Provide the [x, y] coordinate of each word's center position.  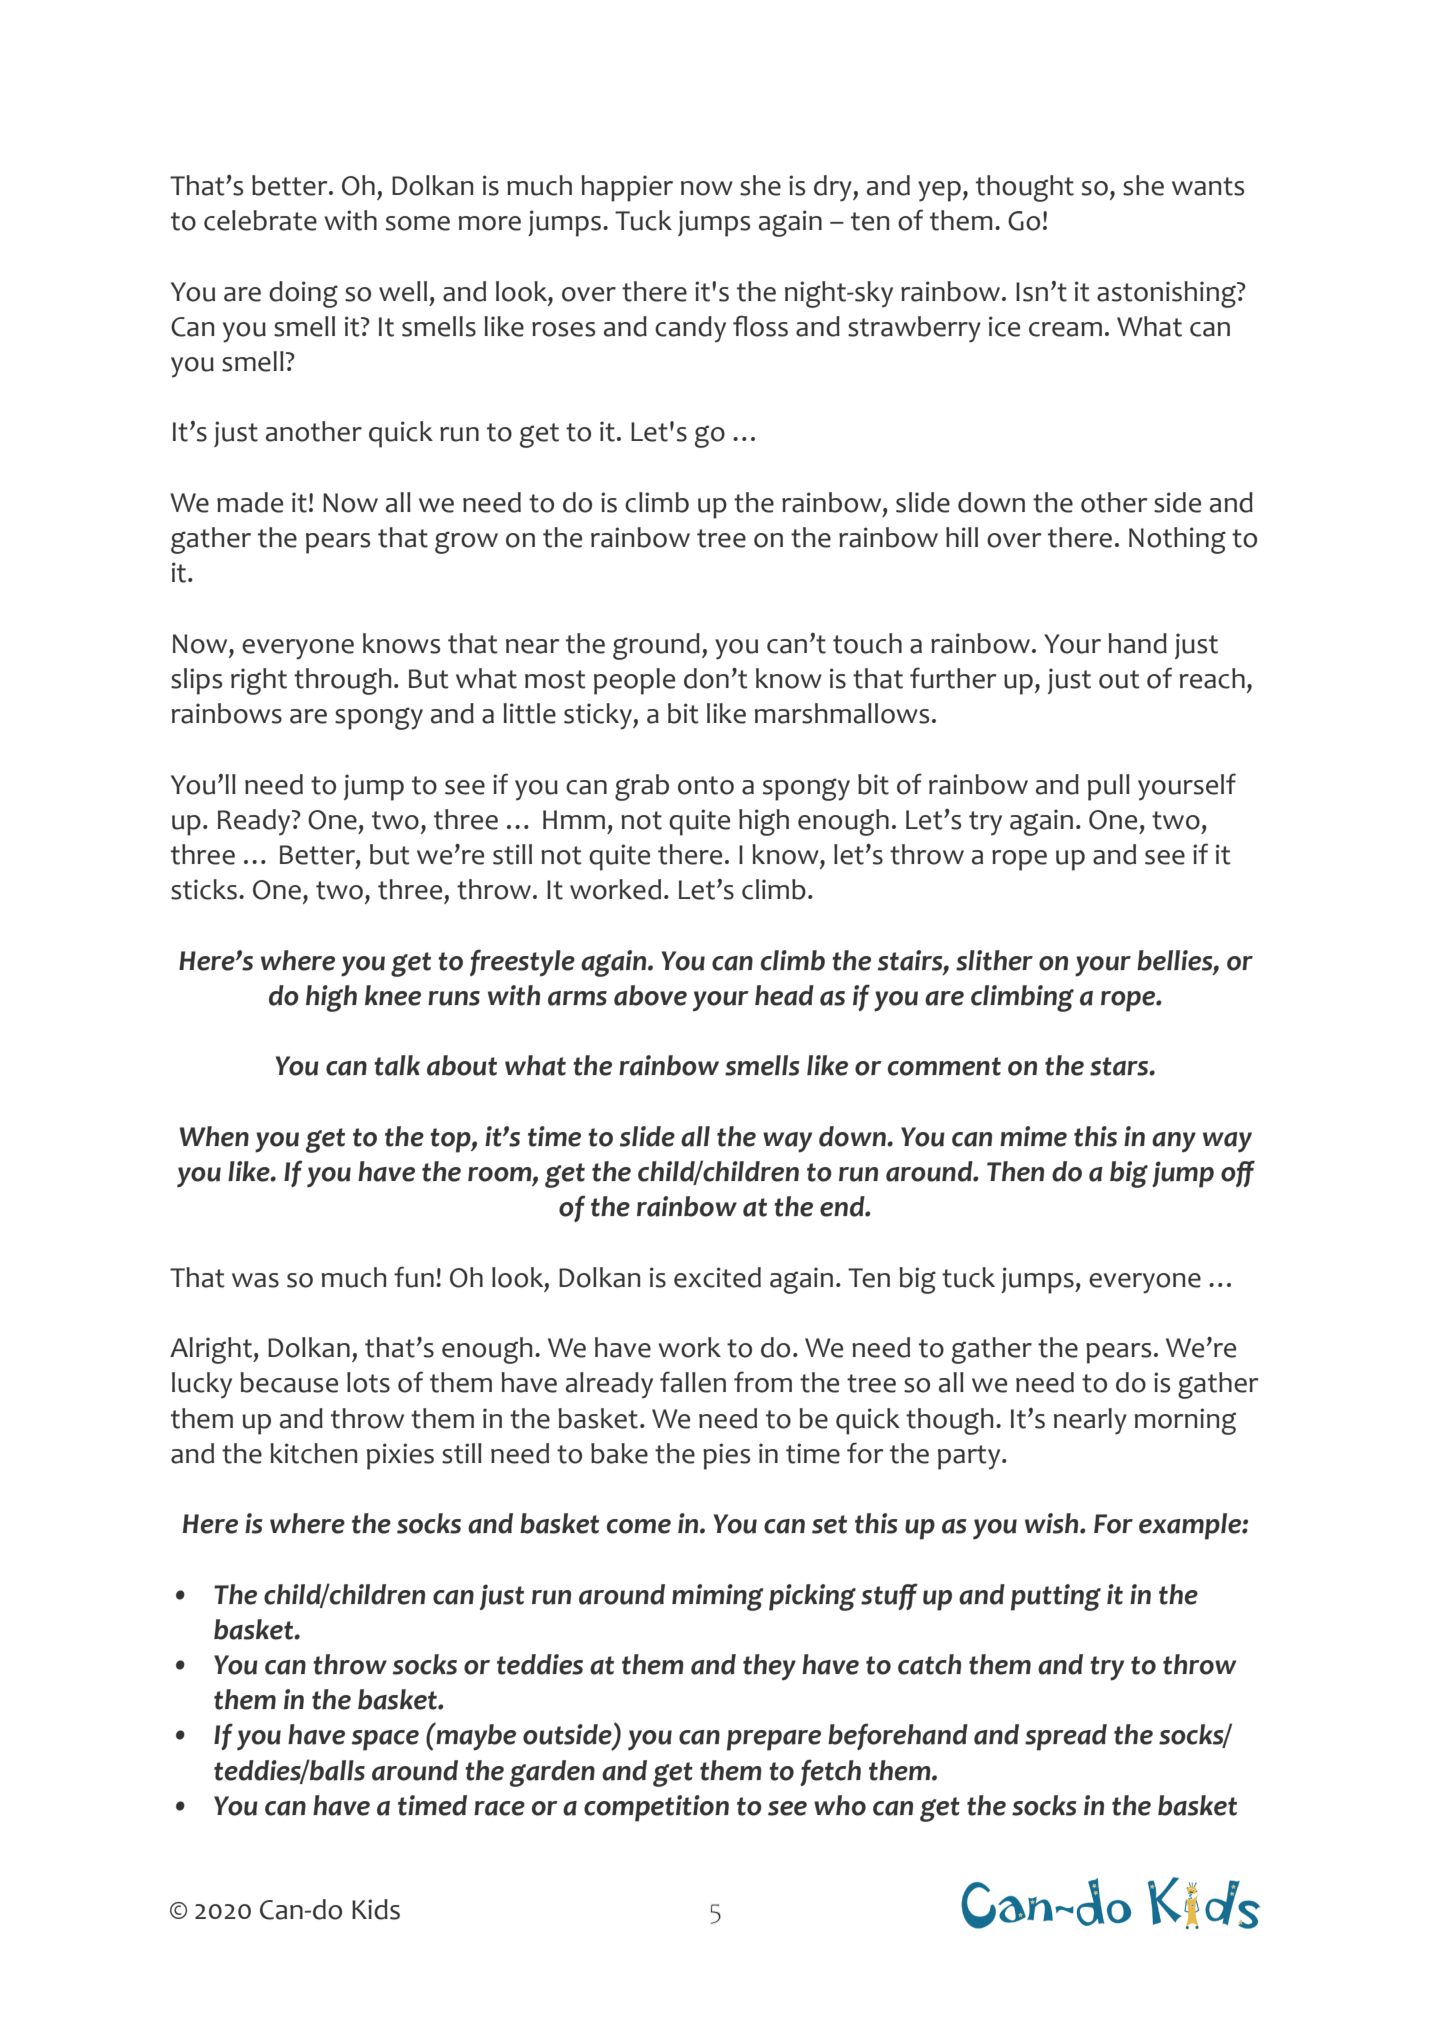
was [255, 1280]
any [1174, 1142]
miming [717, 1597]
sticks [204, 889]
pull [1109, 787]
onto [706, 785]
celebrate [260, 220]
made [250, 502]
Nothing [1177, 540]
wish [1053, 1523]
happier [627, 188]
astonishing [1167, 294]
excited [717, 1277]
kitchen [313, 1453]
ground [656, 646]
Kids [376, 1909]
